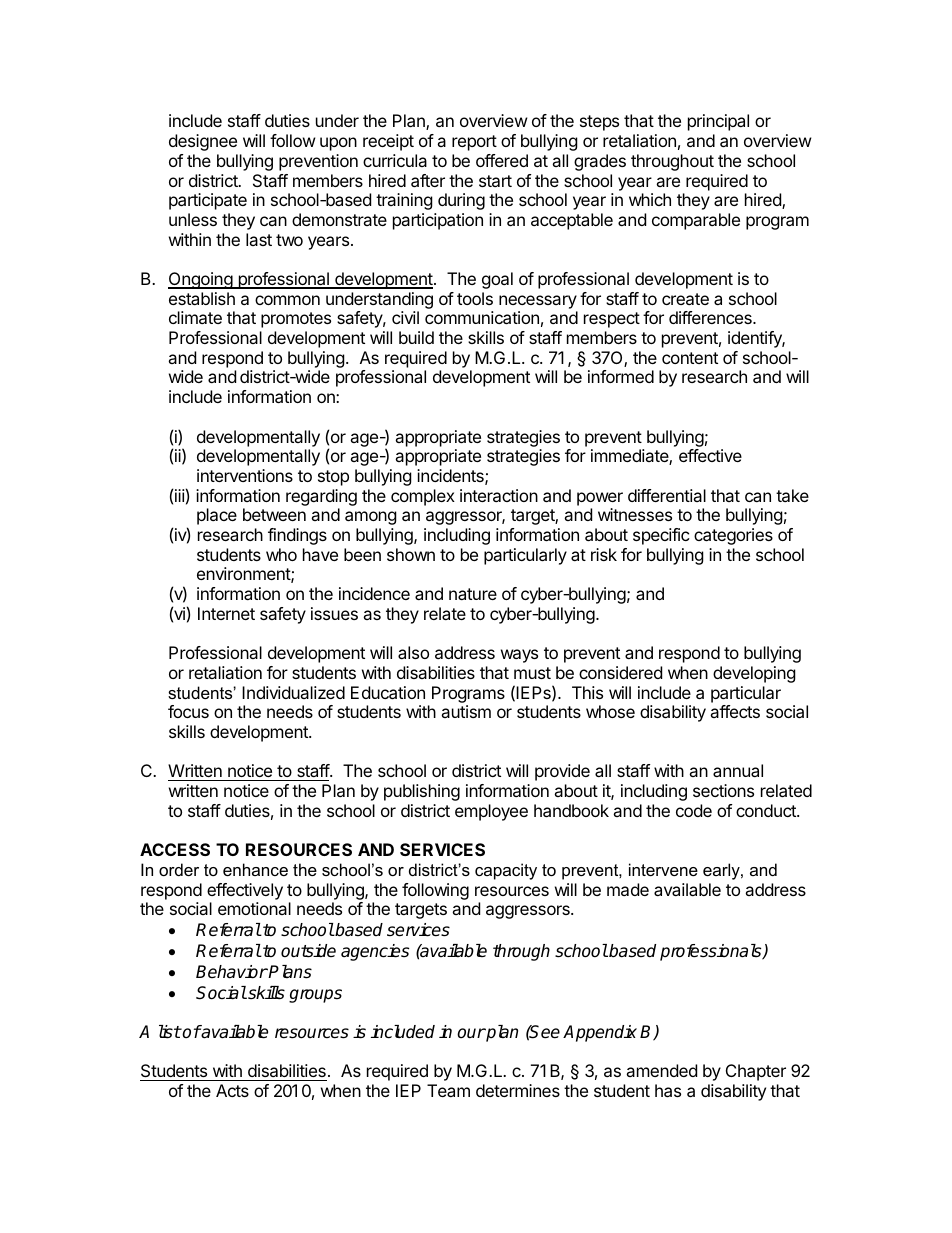 Image resolution: width=952 pixels, height=1233 pixels. What do you see at coordinates (491, 812) in the page?
I see `employee` at bounding box center [491, 812].
